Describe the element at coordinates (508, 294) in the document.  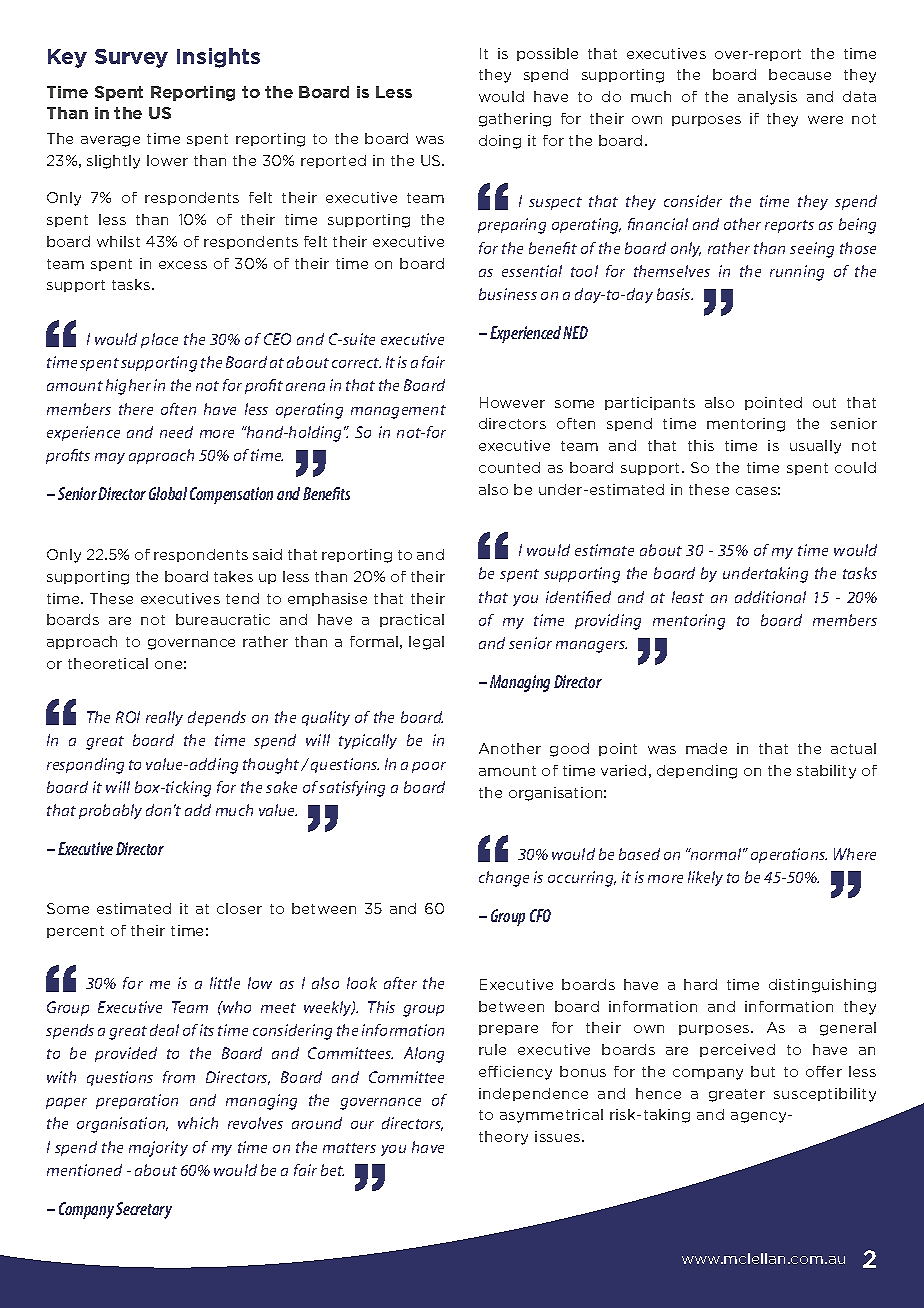
I see `business` at that location.
